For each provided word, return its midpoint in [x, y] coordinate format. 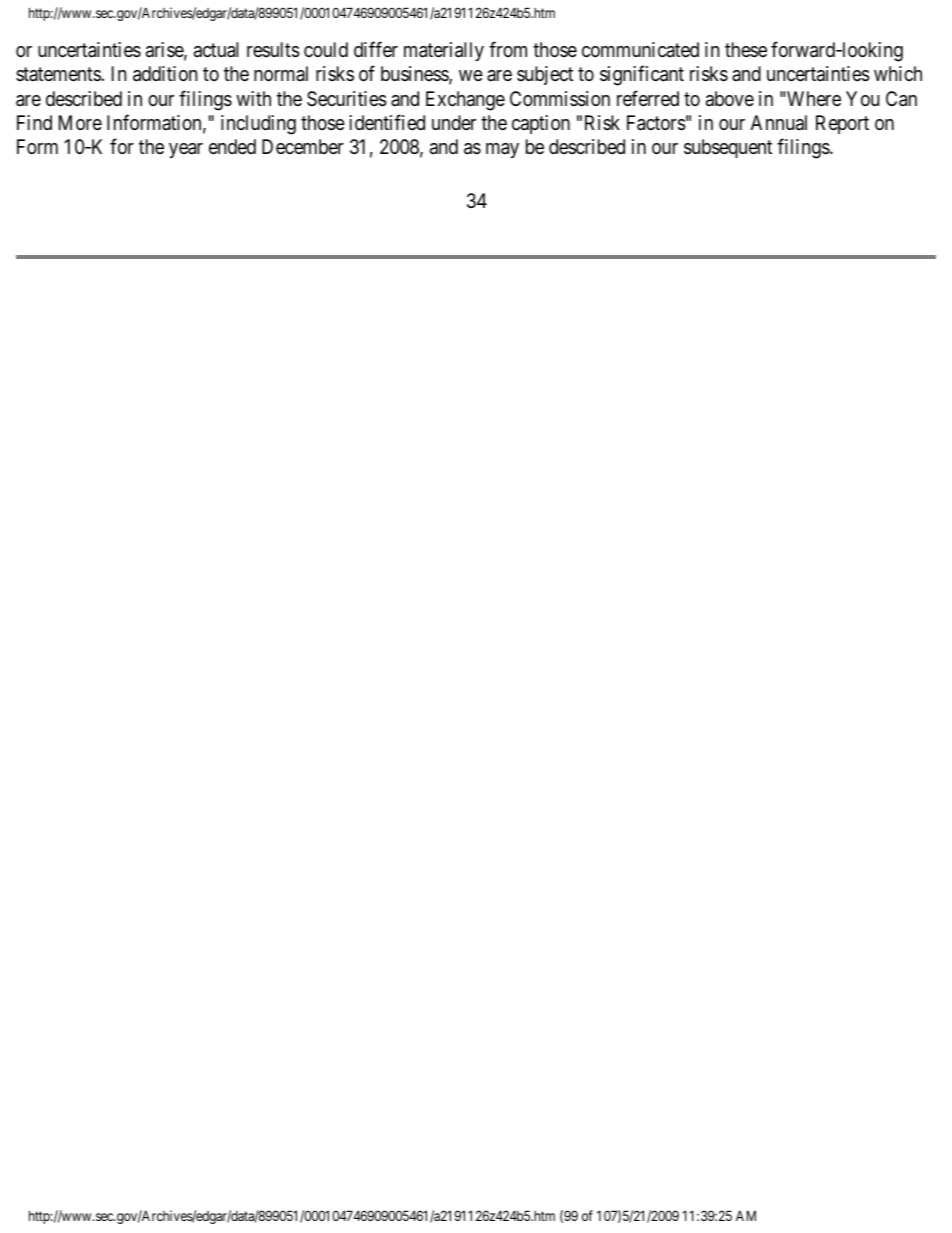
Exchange [465, 101]
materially [444, 51]
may [502, 150]
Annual [779, 123]
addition [165, 74]
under [454, 122]
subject [545, 75]
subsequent [728, 148]
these [746, 49]
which [898, 73]
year [186, 150]
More [80, 123]
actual [216, 50]
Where [813, 99]
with [253, 98]
